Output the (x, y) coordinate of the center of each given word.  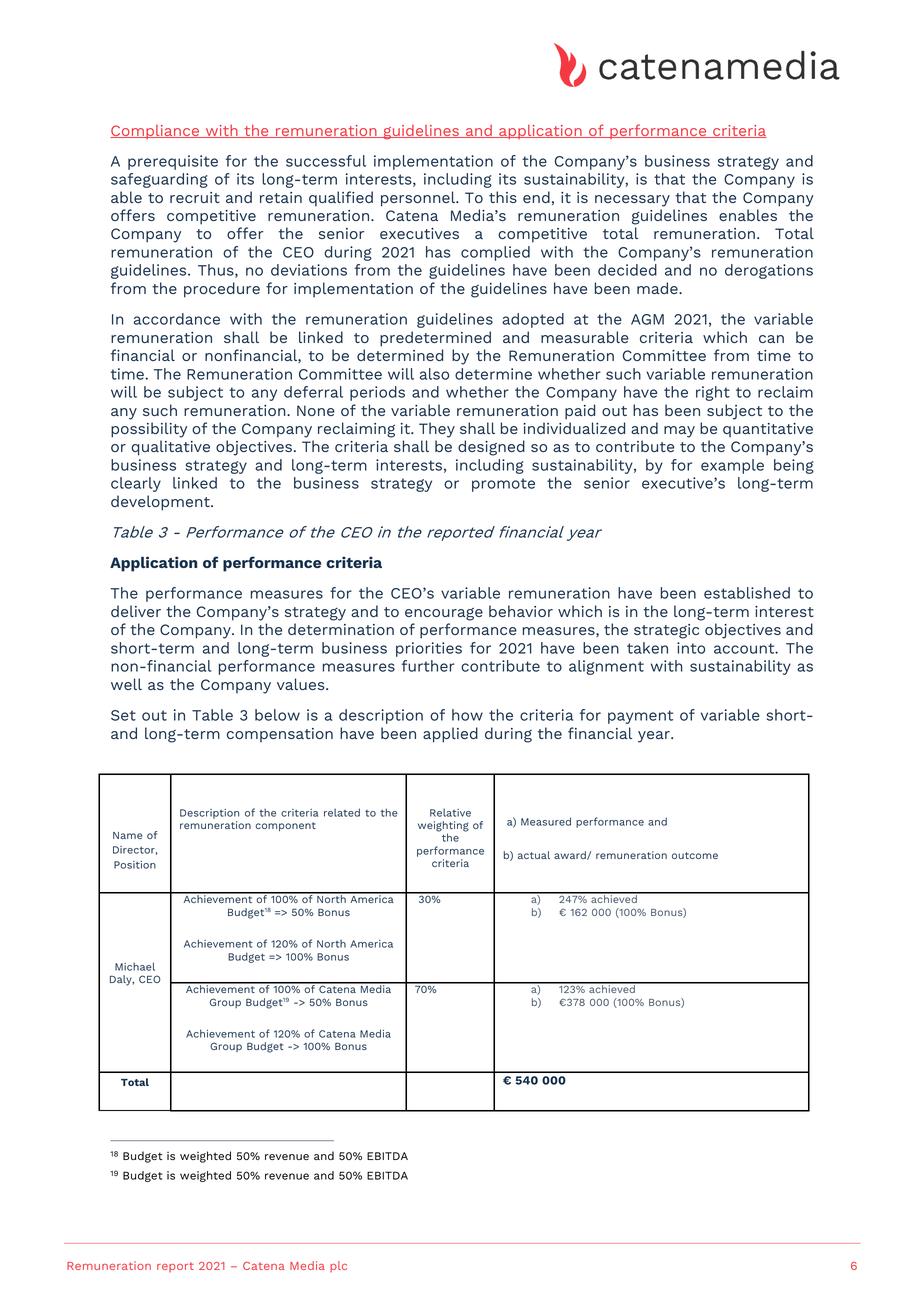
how (467, 715)
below (277, 715)
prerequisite (173, 162)
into (691, 648)
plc (338, 1267)
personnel (419, 199)
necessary (632, 201)
